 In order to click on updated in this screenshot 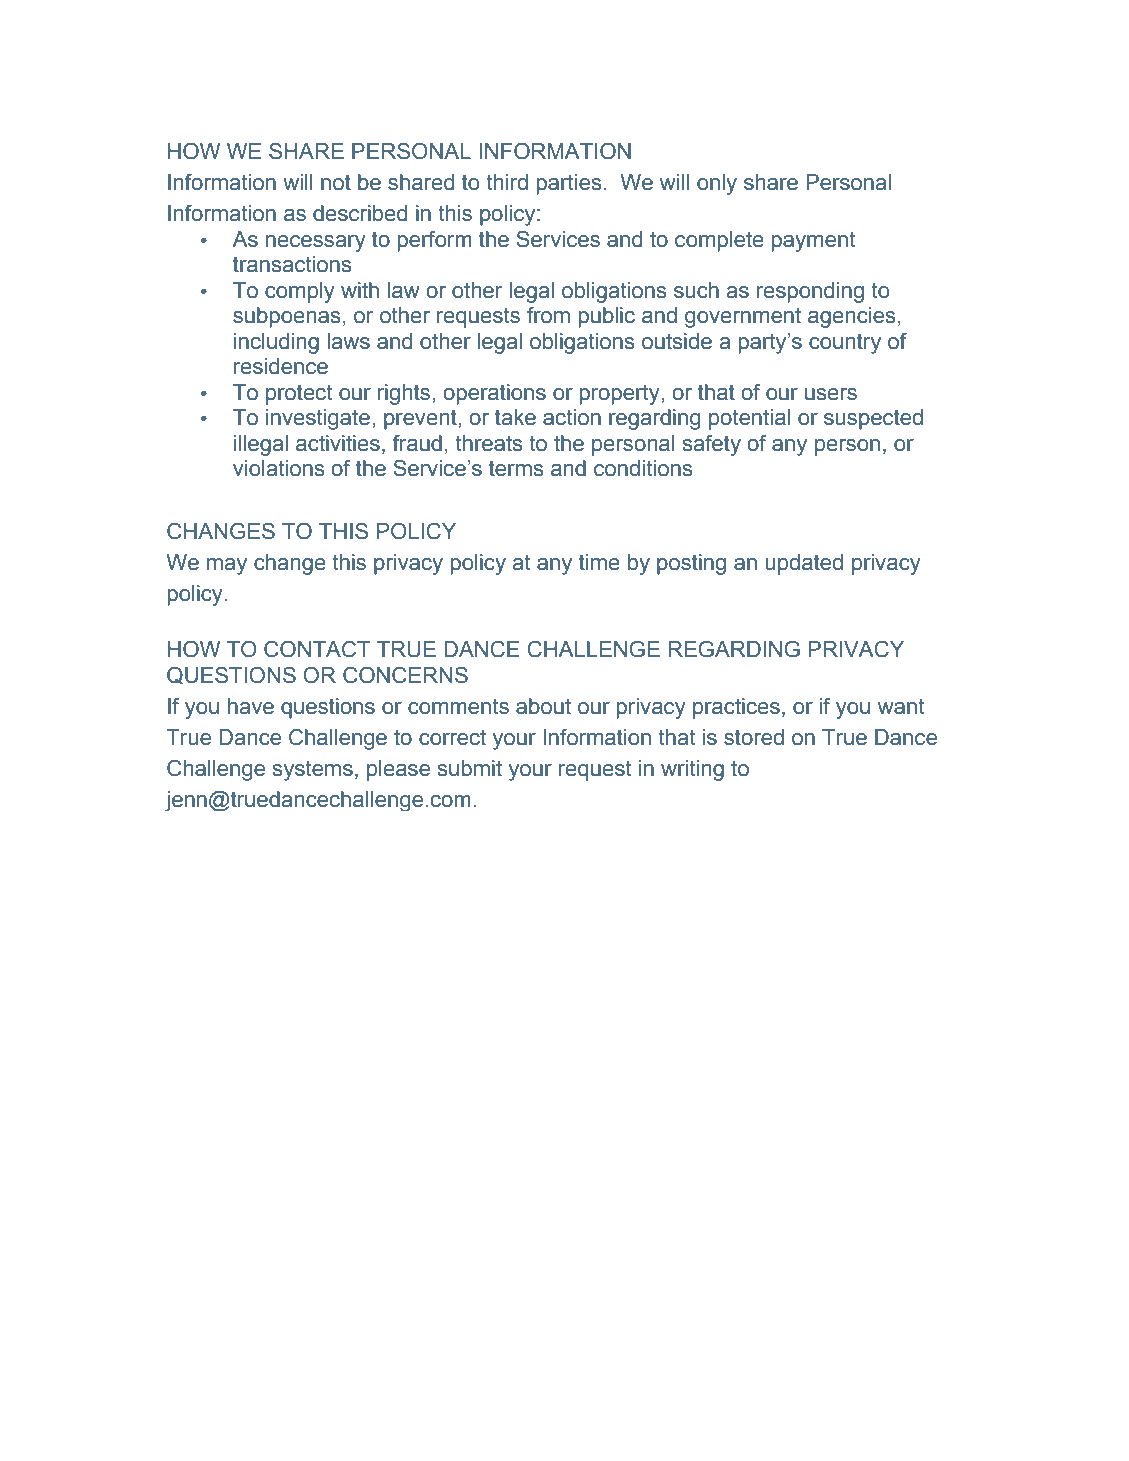, I will do `click(804, 564)`.
